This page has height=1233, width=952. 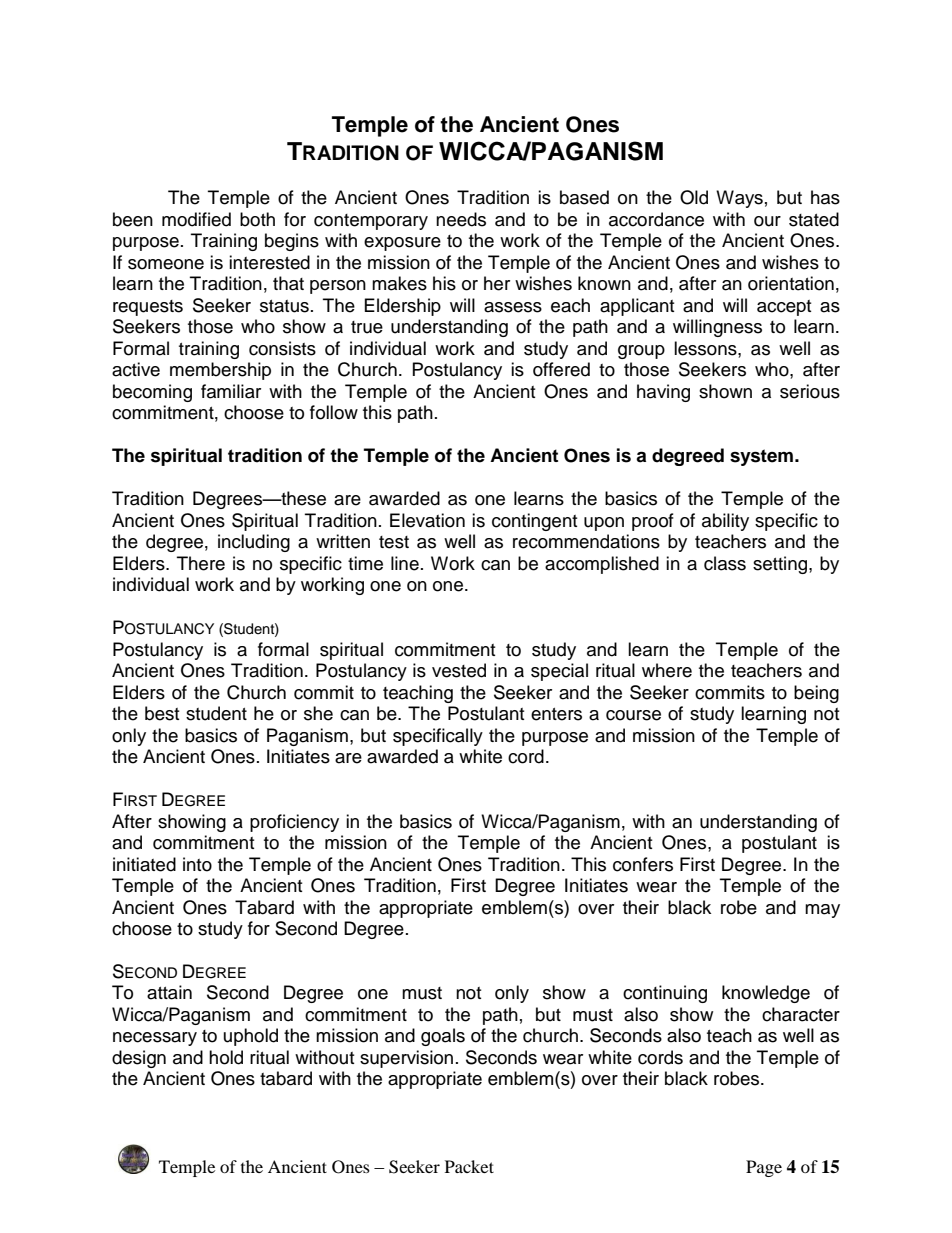 What do you see at coordinates (469, 1166) in the page?
I see `Packet` at bounding box center [469, 1166].
